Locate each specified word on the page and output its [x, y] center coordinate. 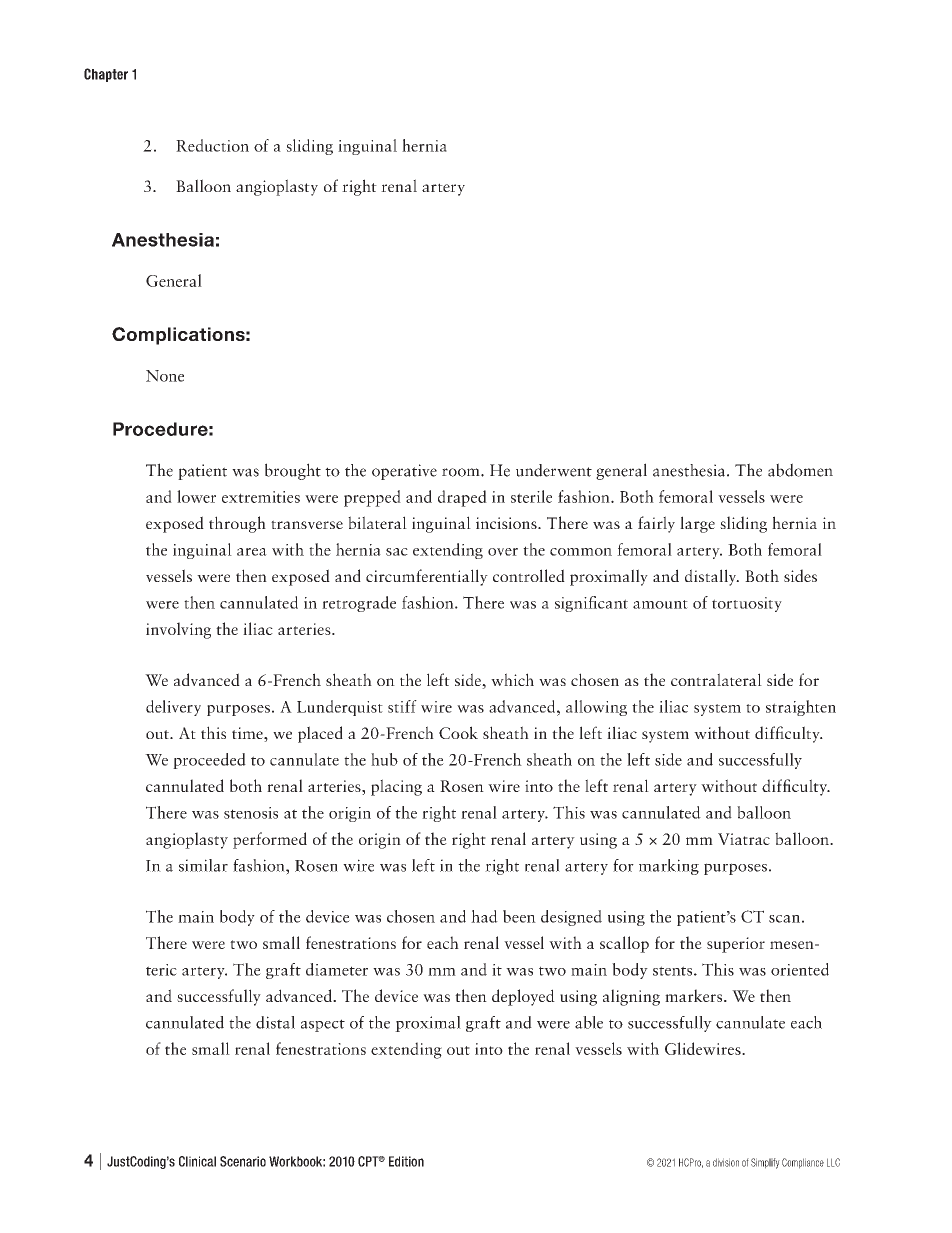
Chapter [106, 75]
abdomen [800, 470]
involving [178, 630]
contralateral [716, 679]
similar [203, 865]
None [165, 376]
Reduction [212, 145]
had [484, 916]
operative [404, 472]
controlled [529, 575]
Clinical [197, 1161]
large [697, 524]
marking [669, 867]
